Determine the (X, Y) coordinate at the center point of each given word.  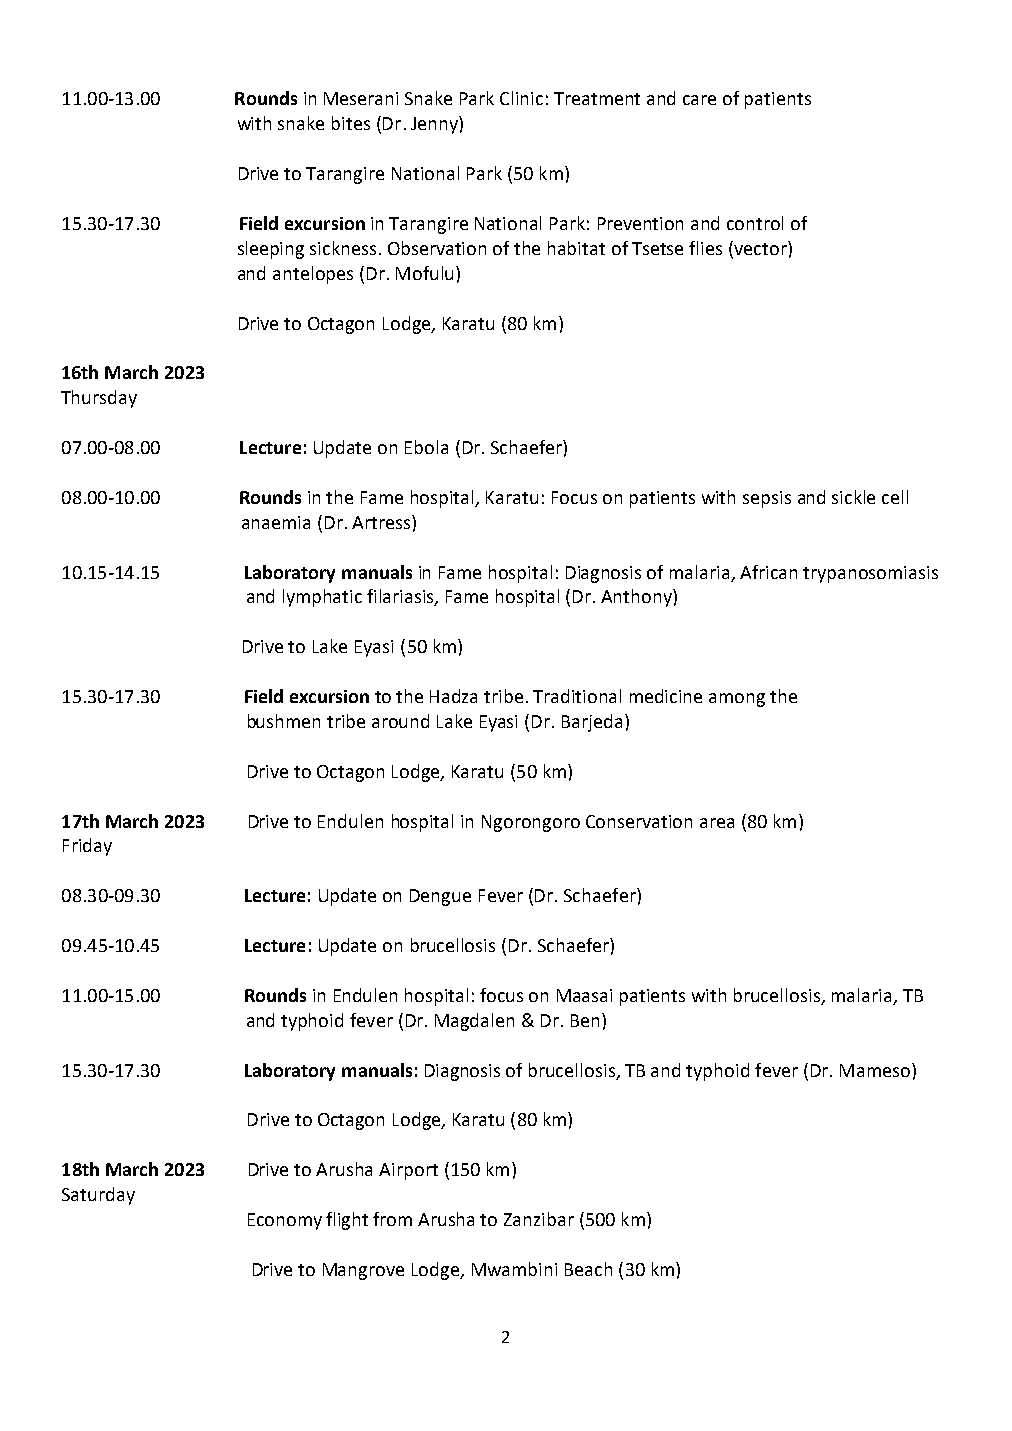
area (717, 823)
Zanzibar (539, 1219)
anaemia (276, 522)
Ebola (426, 447)
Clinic (521, 98)
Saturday (98, 1196)
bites (351, 123)
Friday (87, 847)
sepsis (767, 499)
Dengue (440, 897)
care (699, 100)
